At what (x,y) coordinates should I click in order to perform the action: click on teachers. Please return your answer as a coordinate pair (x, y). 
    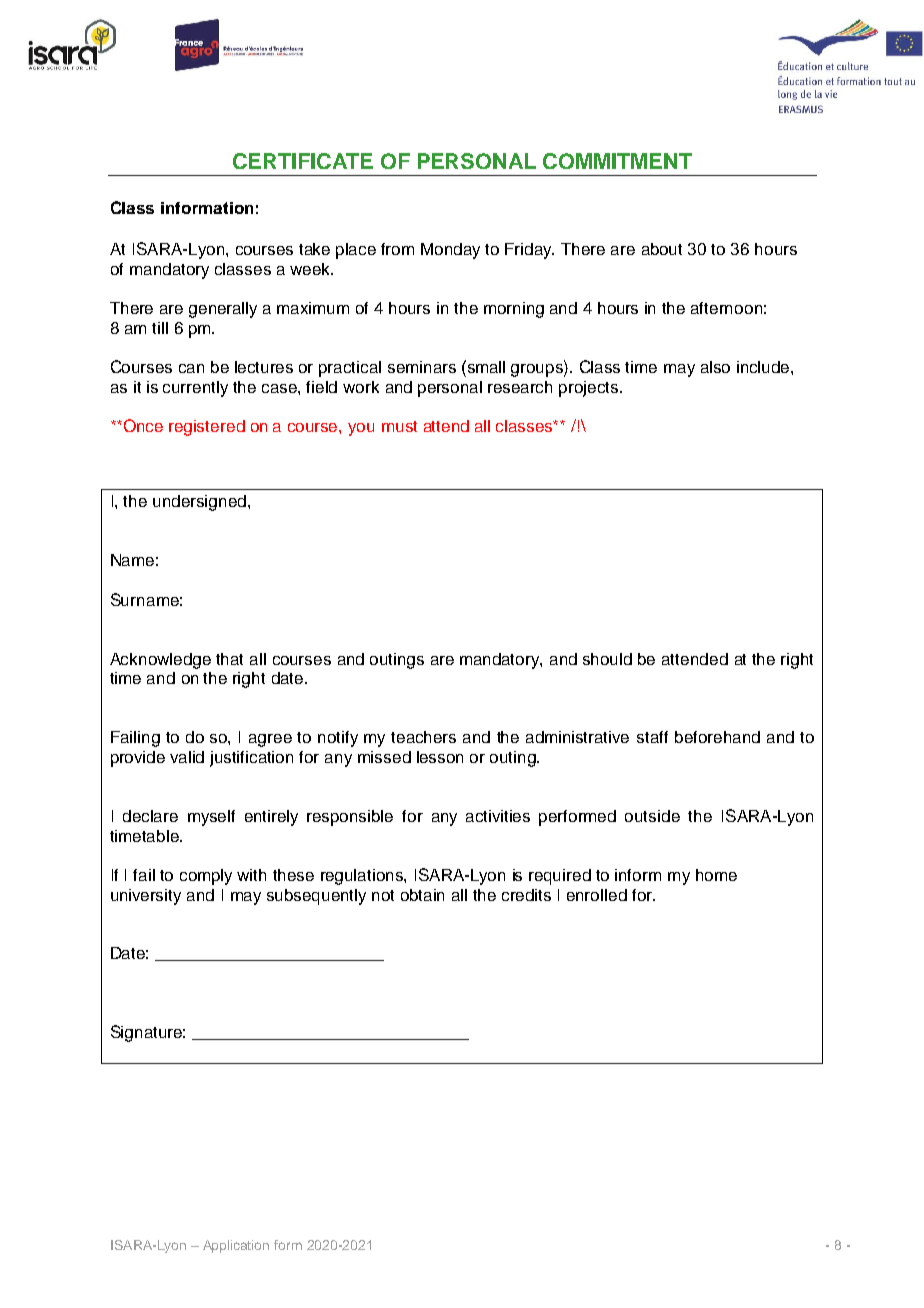
    Looking at the image, I should click on (423, 737).
